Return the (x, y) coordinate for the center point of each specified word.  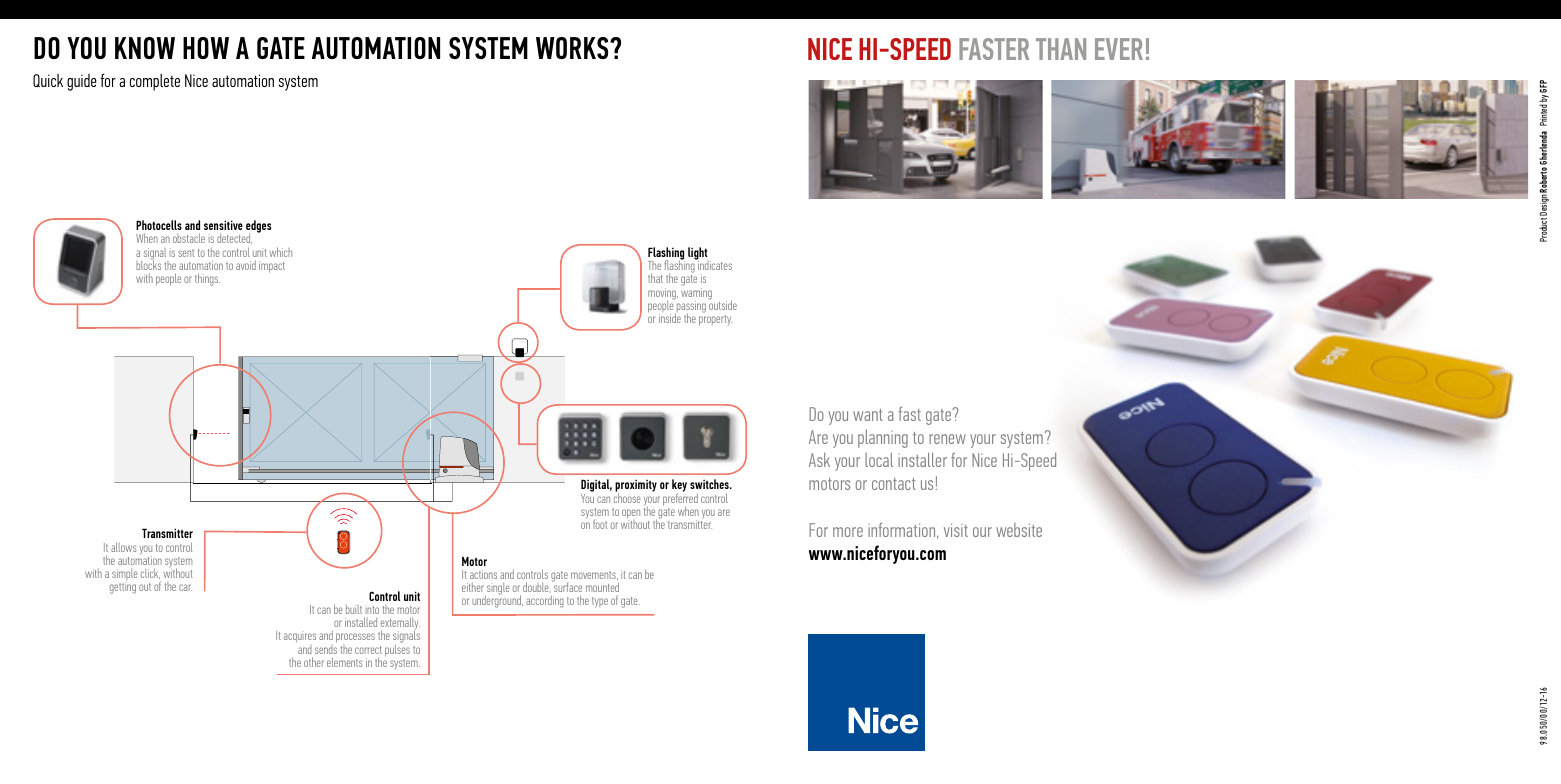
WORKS (573, 48)
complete (155, 82)
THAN (1061, 49)
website (1019, 530)
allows (123, 547)
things (207, 279)
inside (670, 318)
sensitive (223, 225)
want (868, 415)
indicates (714, 264)
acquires (300, 638)
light (698, 255)
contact (894, 484)
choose (627, 497)
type (600, 602)
